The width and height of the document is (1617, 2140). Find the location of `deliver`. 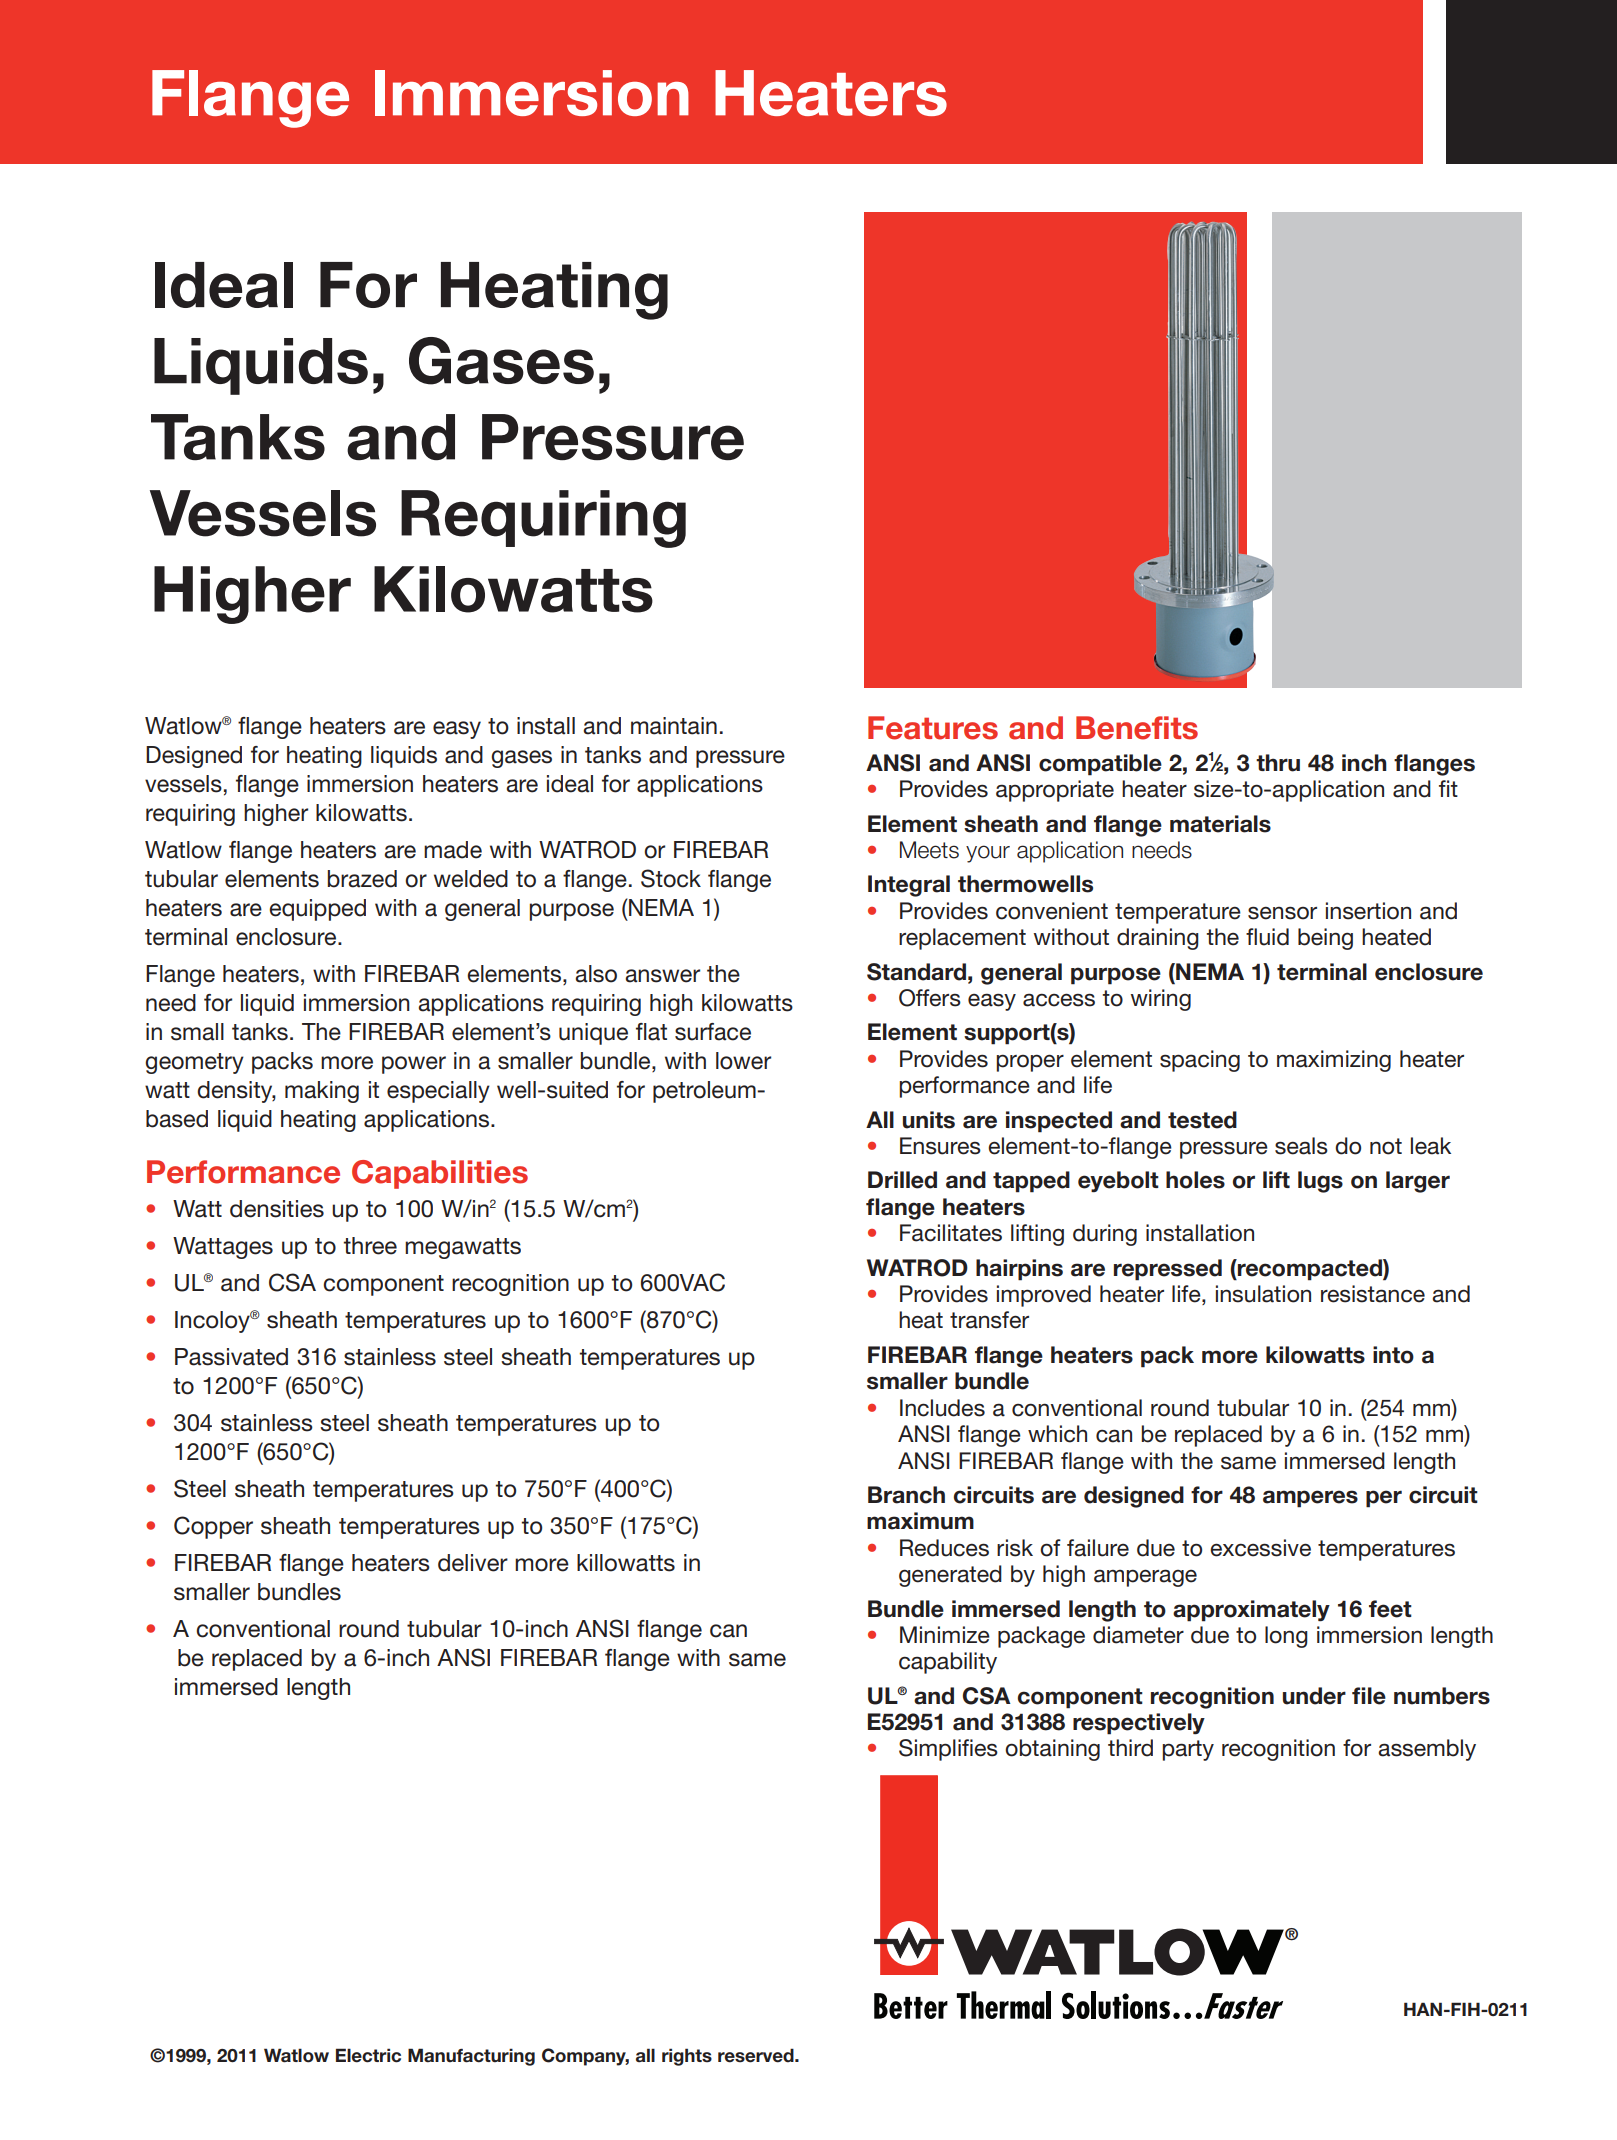

deliver is located at coordinates (473, 1563).
